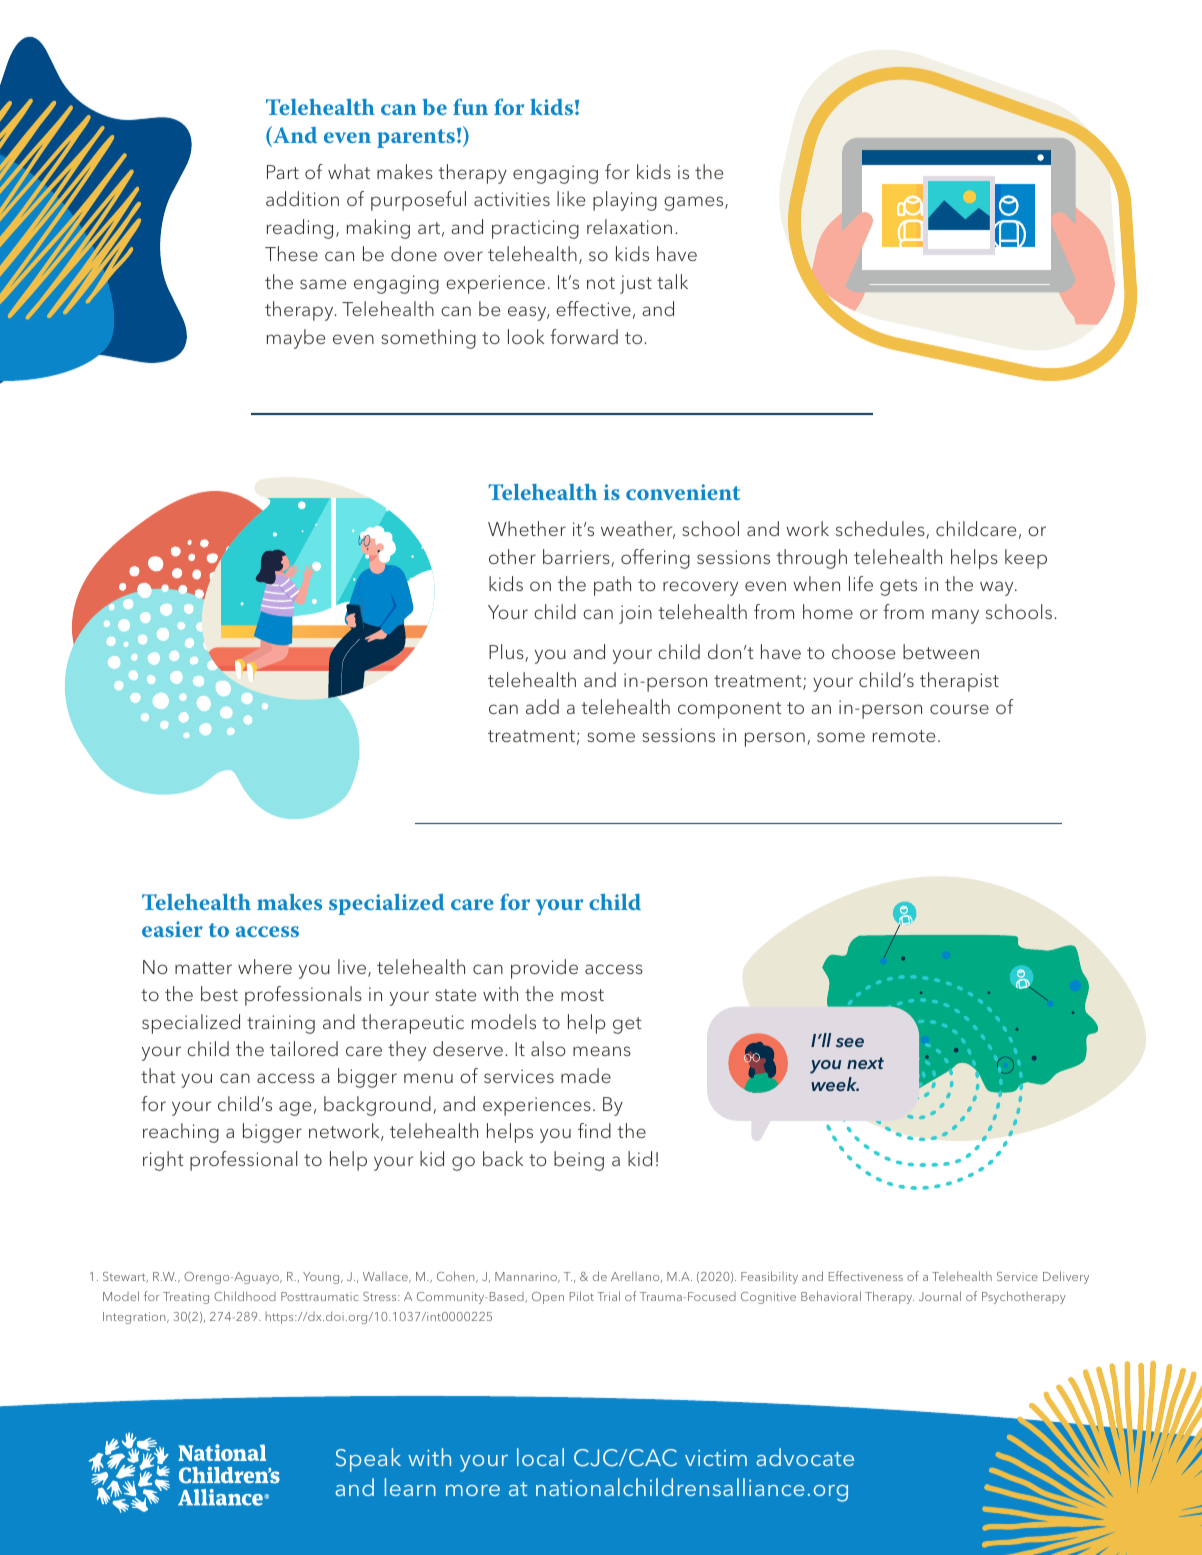 This screenshot has height=1555, width=1202. What do you see at coordinates (594, 1130) in the screenshot?
I see `find` at bounding box center [594, 1130].
